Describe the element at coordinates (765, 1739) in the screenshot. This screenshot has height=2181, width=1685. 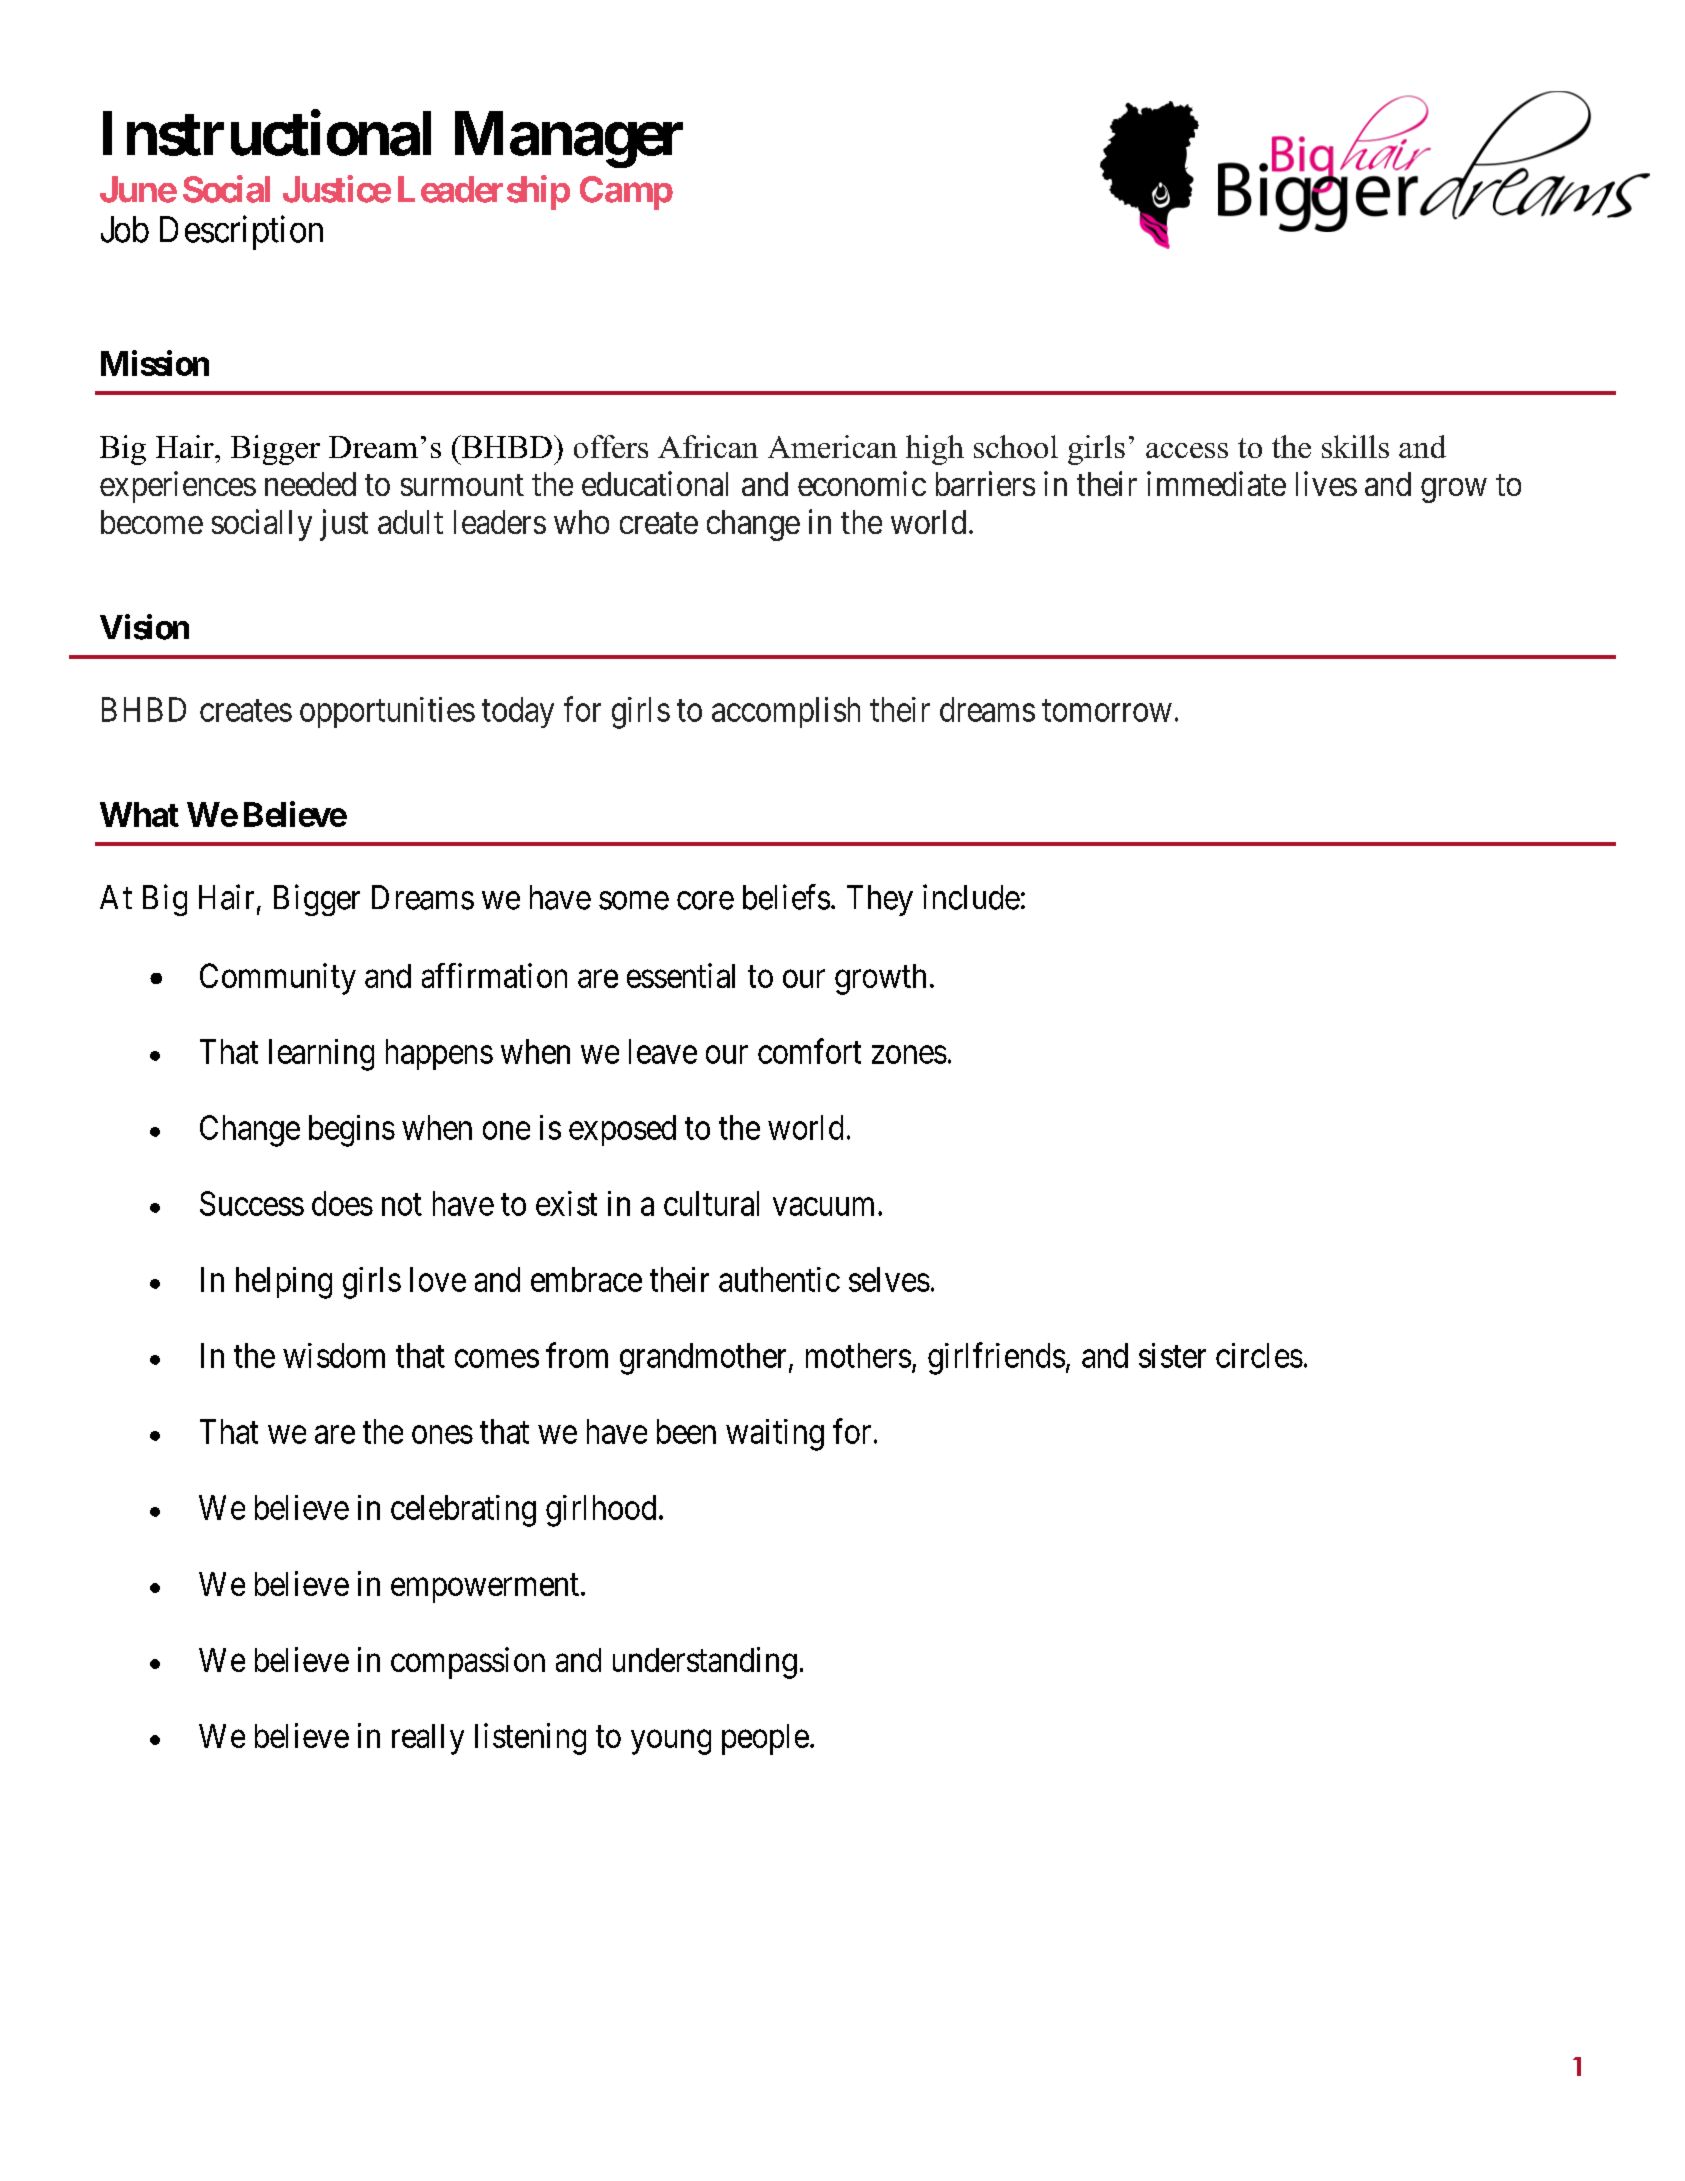
I see `people` at that location.
